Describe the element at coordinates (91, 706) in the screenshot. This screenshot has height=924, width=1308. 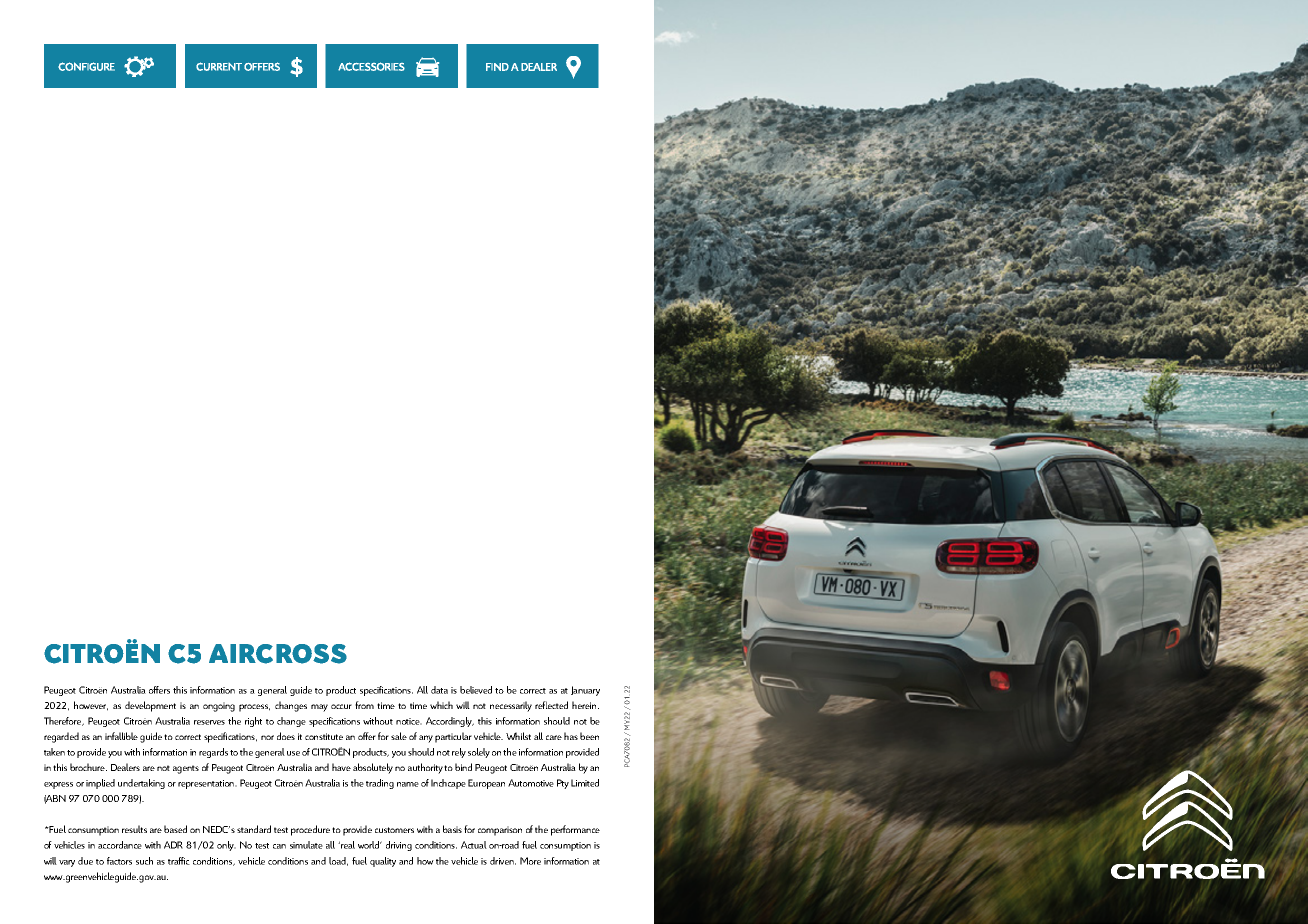
I see `however` at that location.
